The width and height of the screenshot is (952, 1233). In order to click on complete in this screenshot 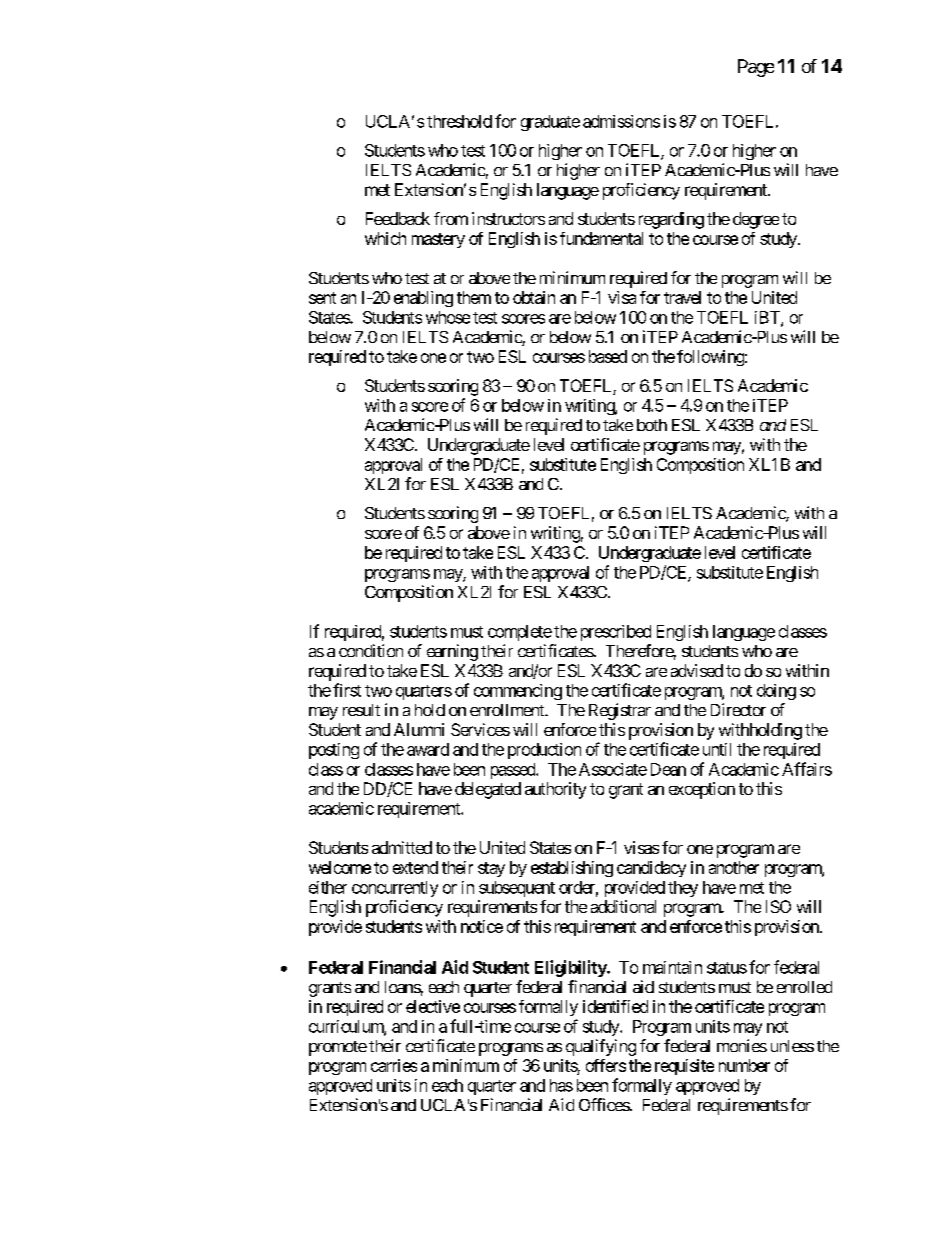, I will do `click(520, 633)`.
